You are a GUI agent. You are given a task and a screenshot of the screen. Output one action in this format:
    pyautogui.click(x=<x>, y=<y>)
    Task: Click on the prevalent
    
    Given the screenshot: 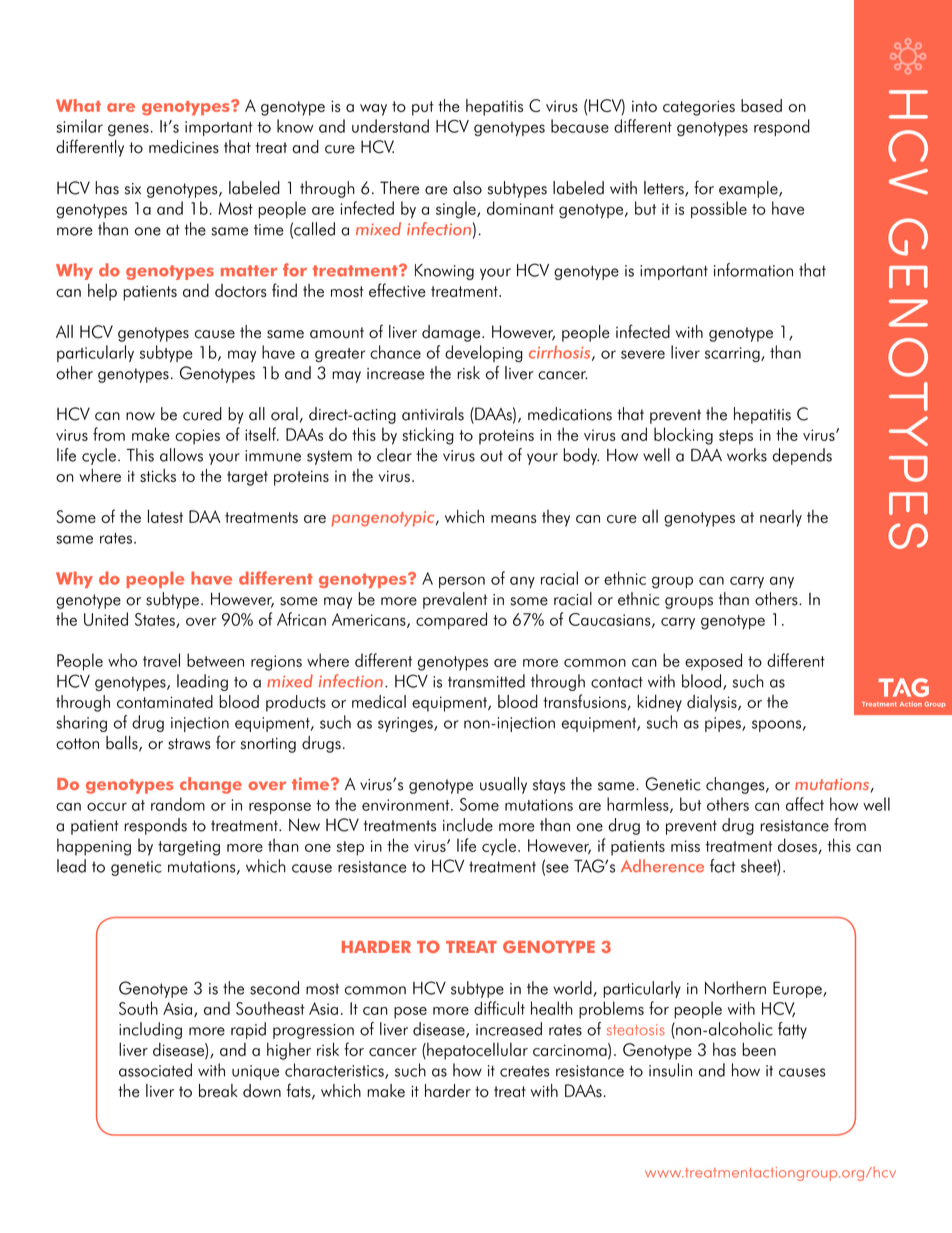 What is the action you would take?
    pyautogui.click(x=455, y=600)
